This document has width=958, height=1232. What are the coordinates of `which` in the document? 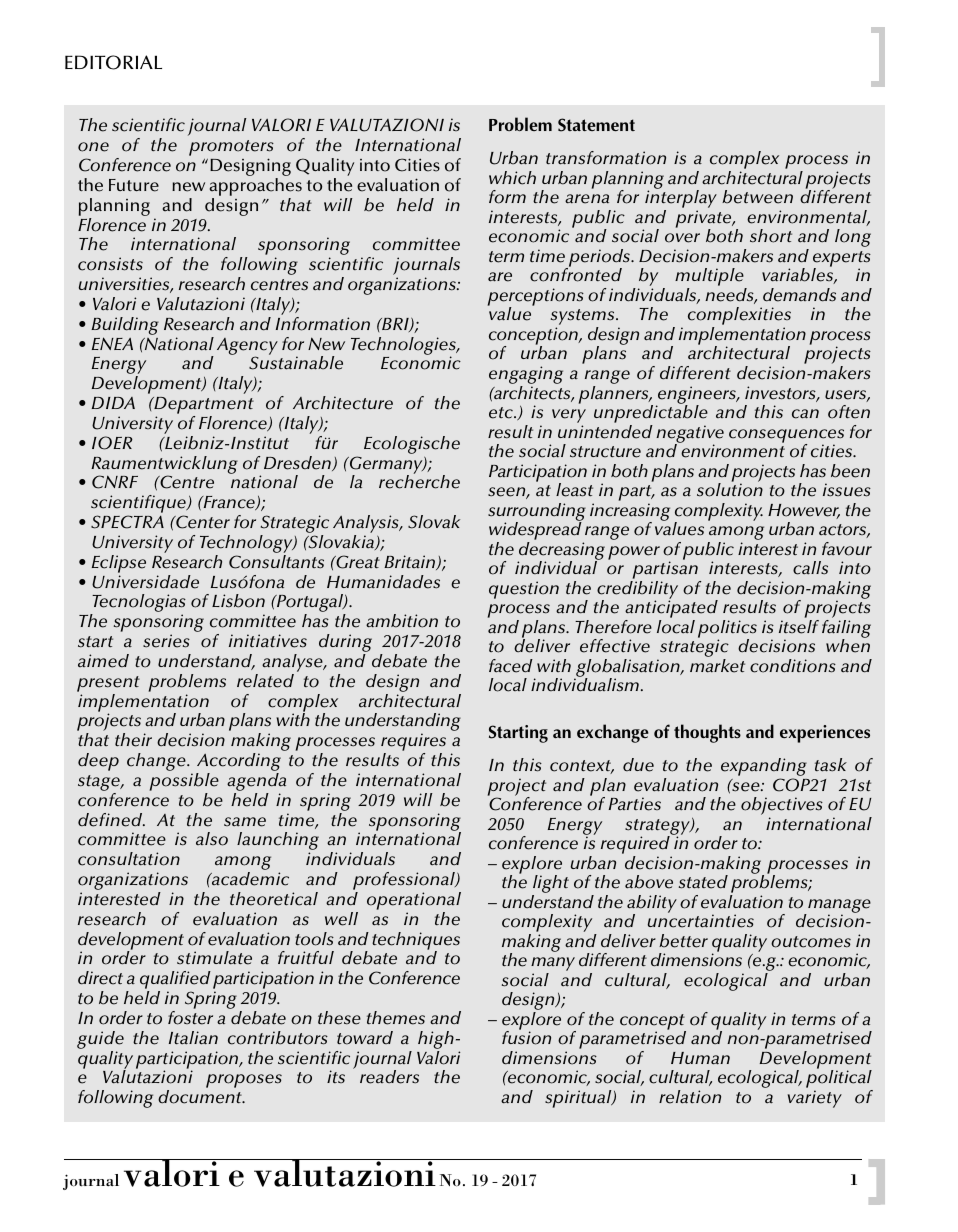 It's located at (512, 178).
